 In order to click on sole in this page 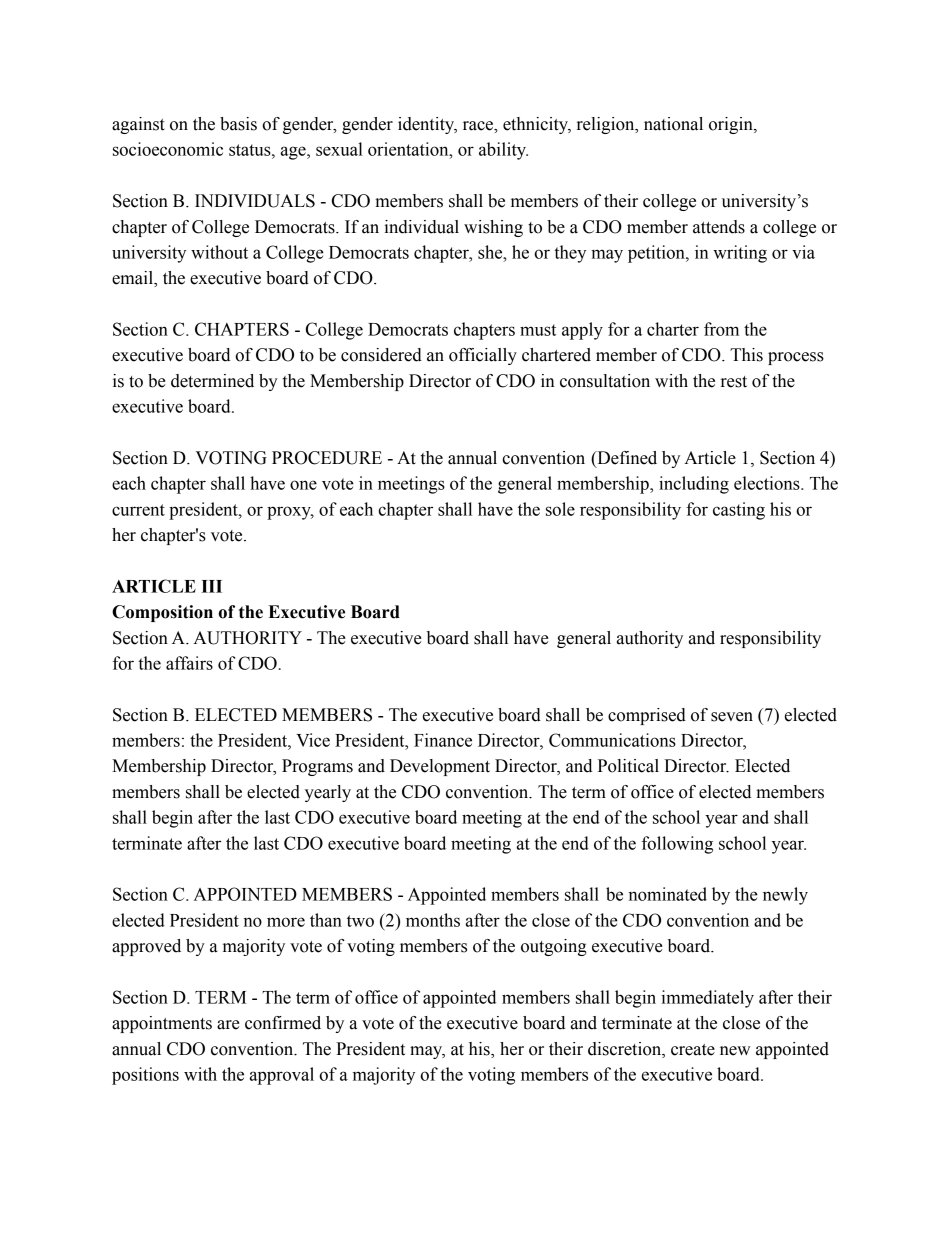, I will do `click(560, 509)`.
